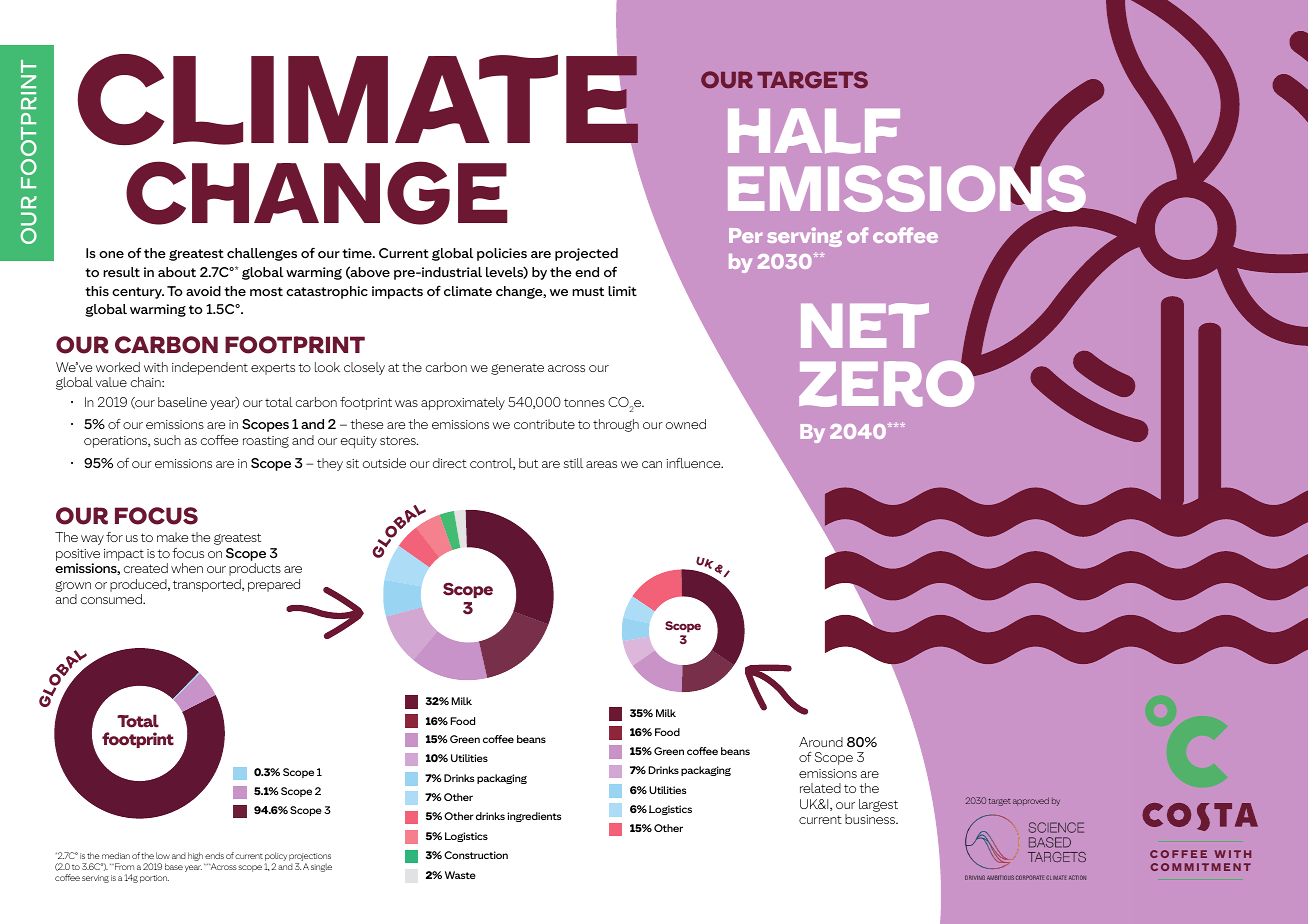 The width and height of the image is (1308, 924). Describe the element at coordinates (652, 464) in the image. I see `can` at that location.
